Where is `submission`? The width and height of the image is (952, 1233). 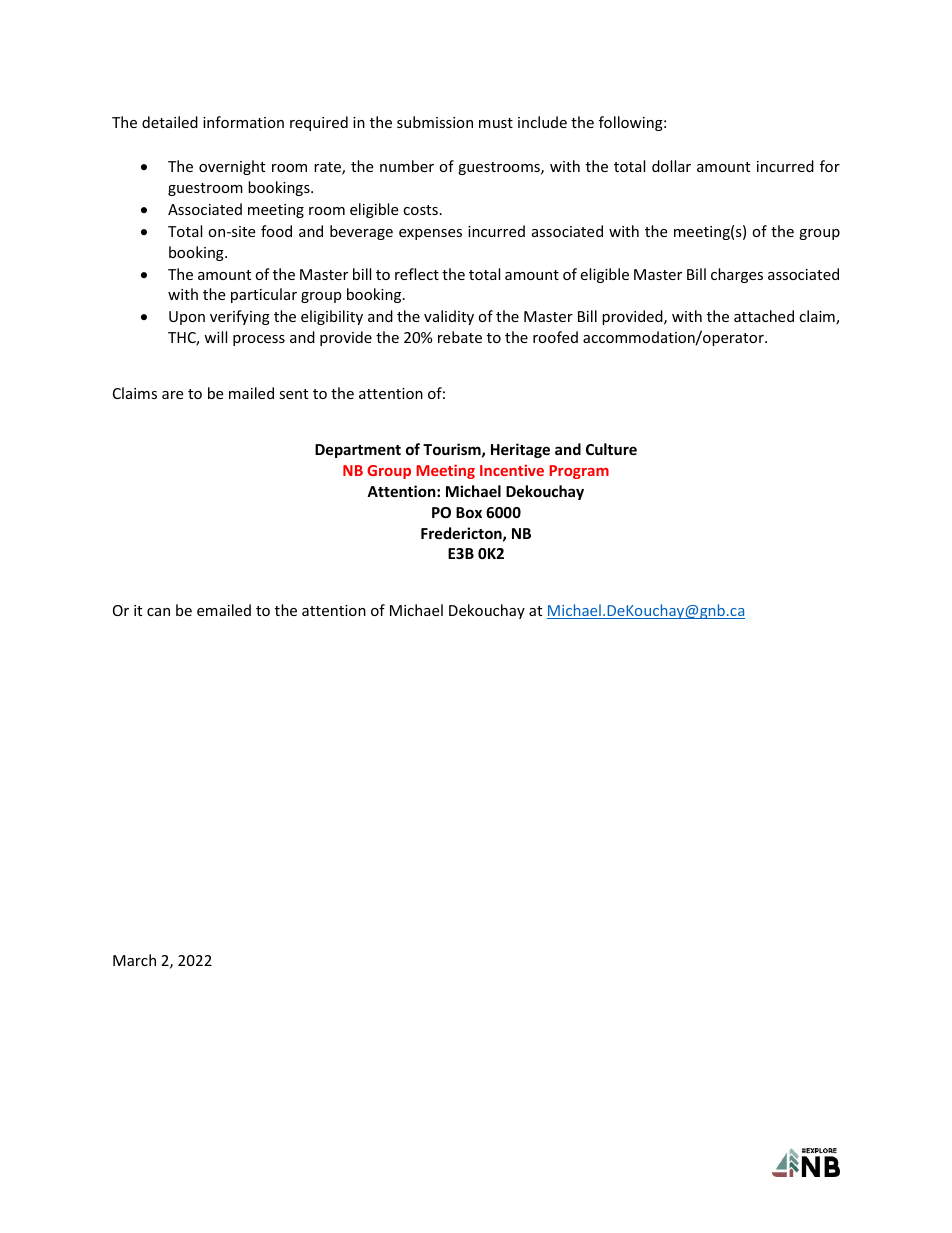 submission is located at coordinates (435, 122).
